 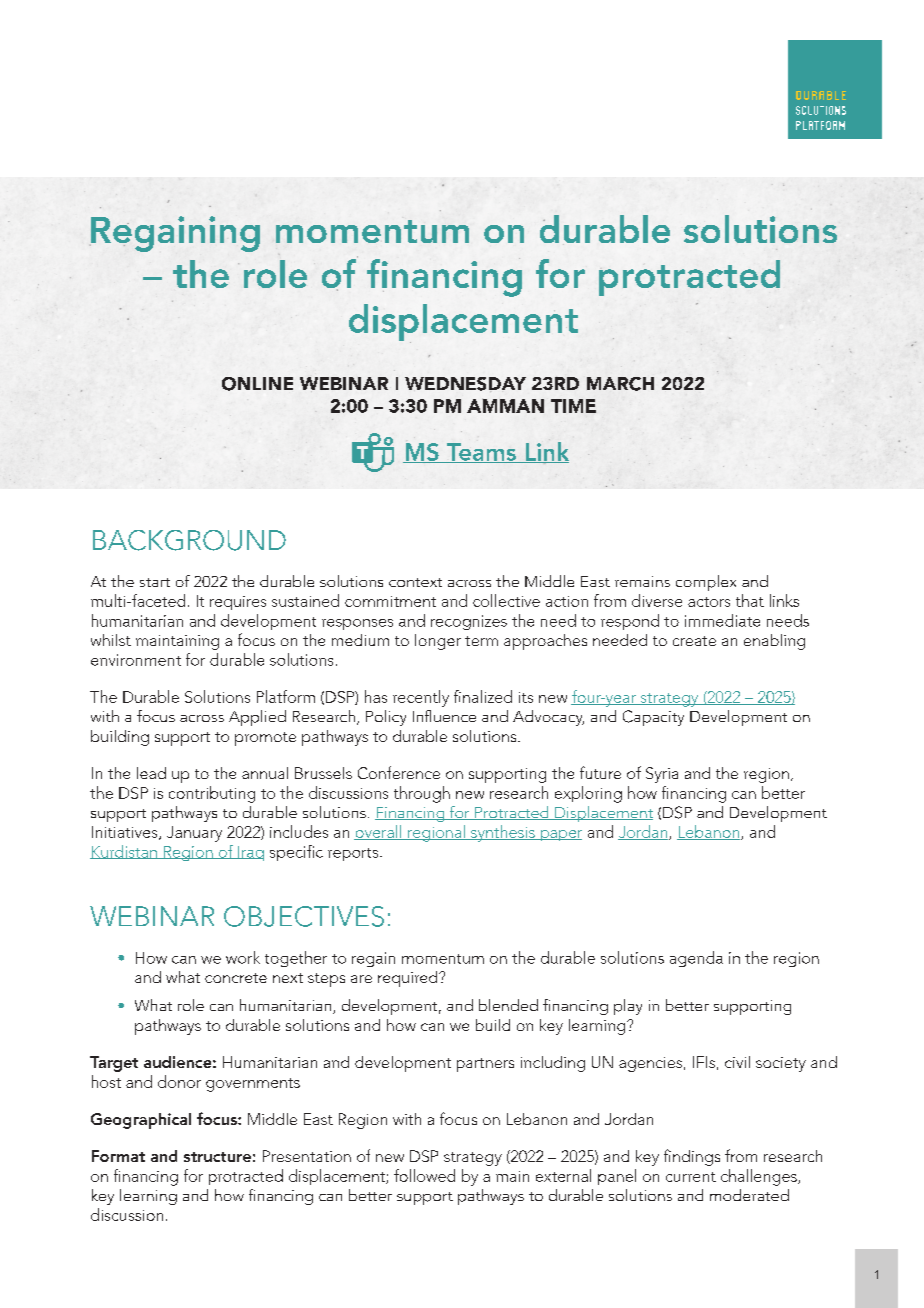 What do you see at coordinates (465, 384) in the screenshot?
I see `WEDNESDAY` at bounding box center [465, 384].
